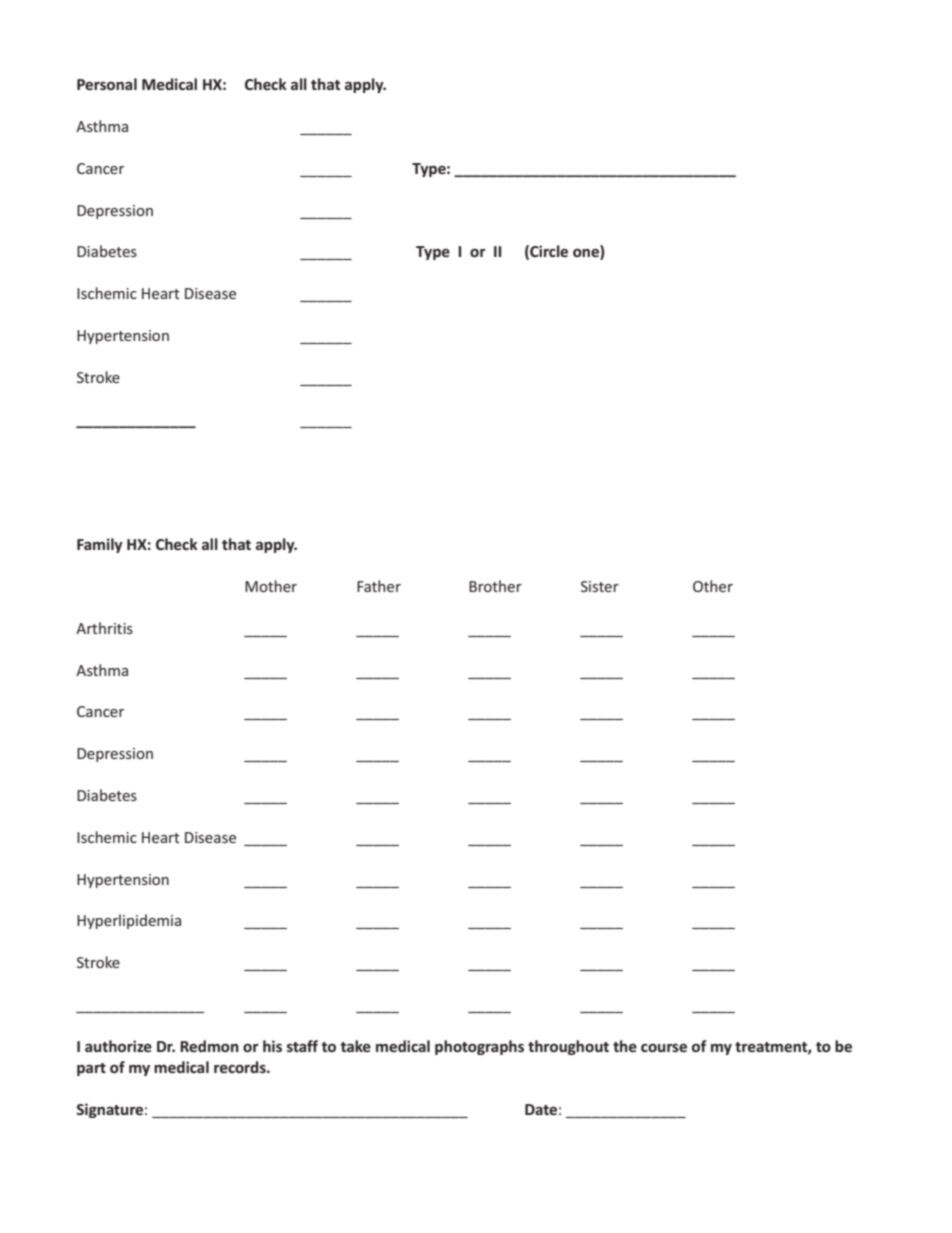 The height and width of the page is (1233, 952). What do you see at coordinates (355, 1046) in the page?
I see `take` at bounding box center [355, 1046].
